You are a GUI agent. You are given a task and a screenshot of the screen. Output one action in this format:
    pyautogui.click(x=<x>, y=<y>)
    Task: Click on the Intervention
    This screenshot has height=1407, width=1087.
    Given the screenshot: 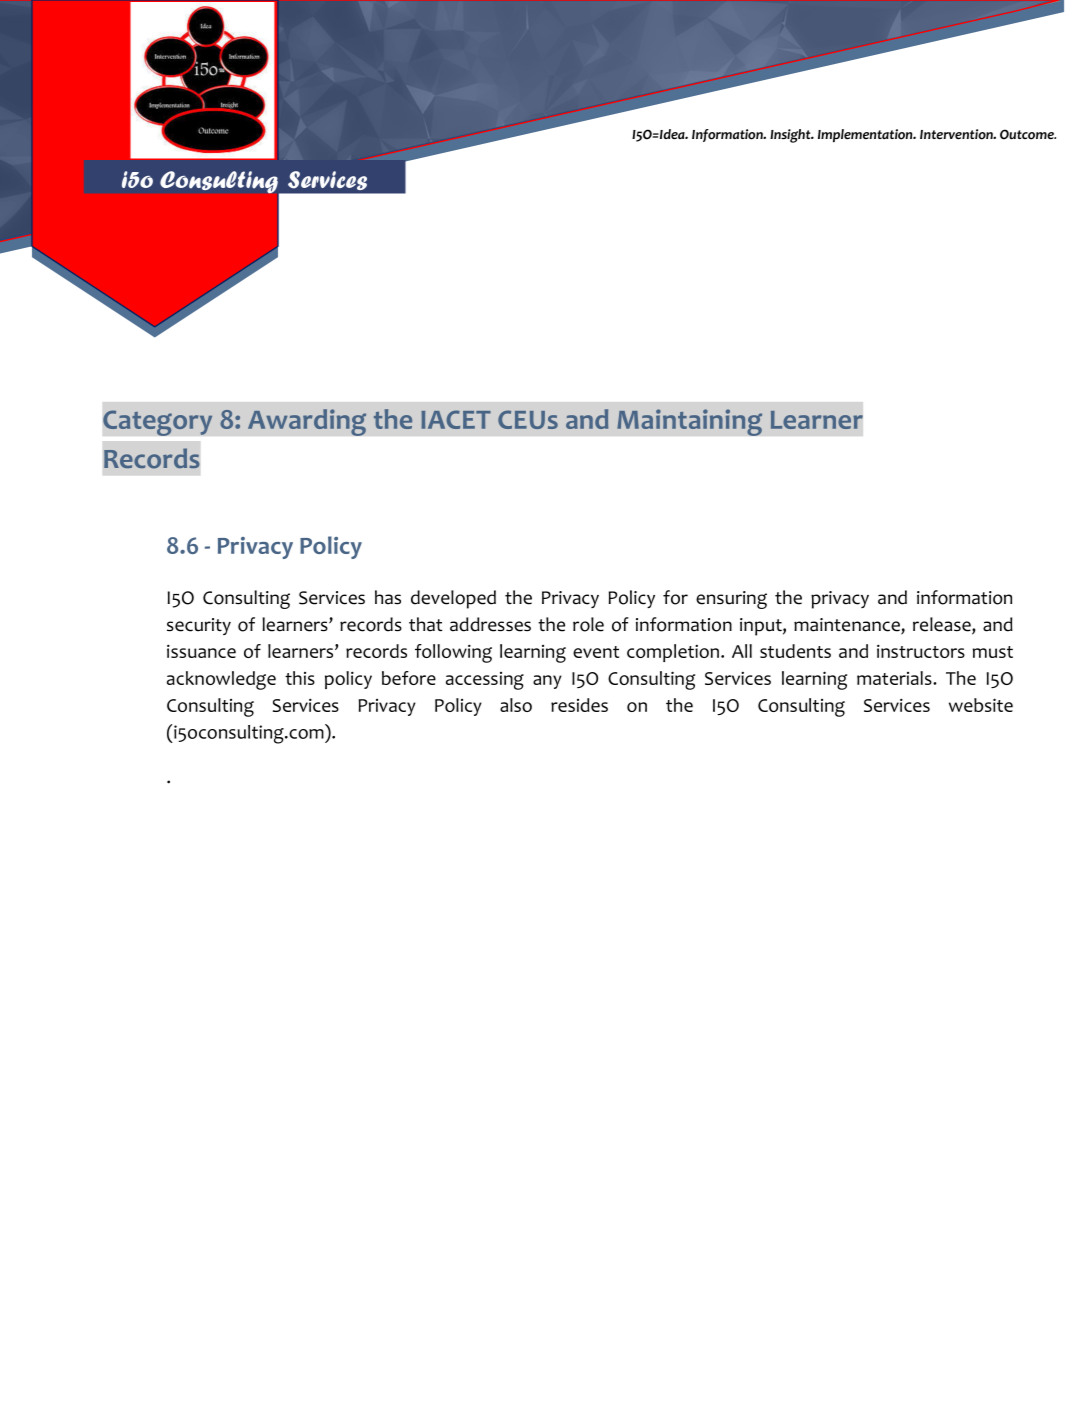 What is the action you would take?
    pyautogui.click(x=957, y=134)
